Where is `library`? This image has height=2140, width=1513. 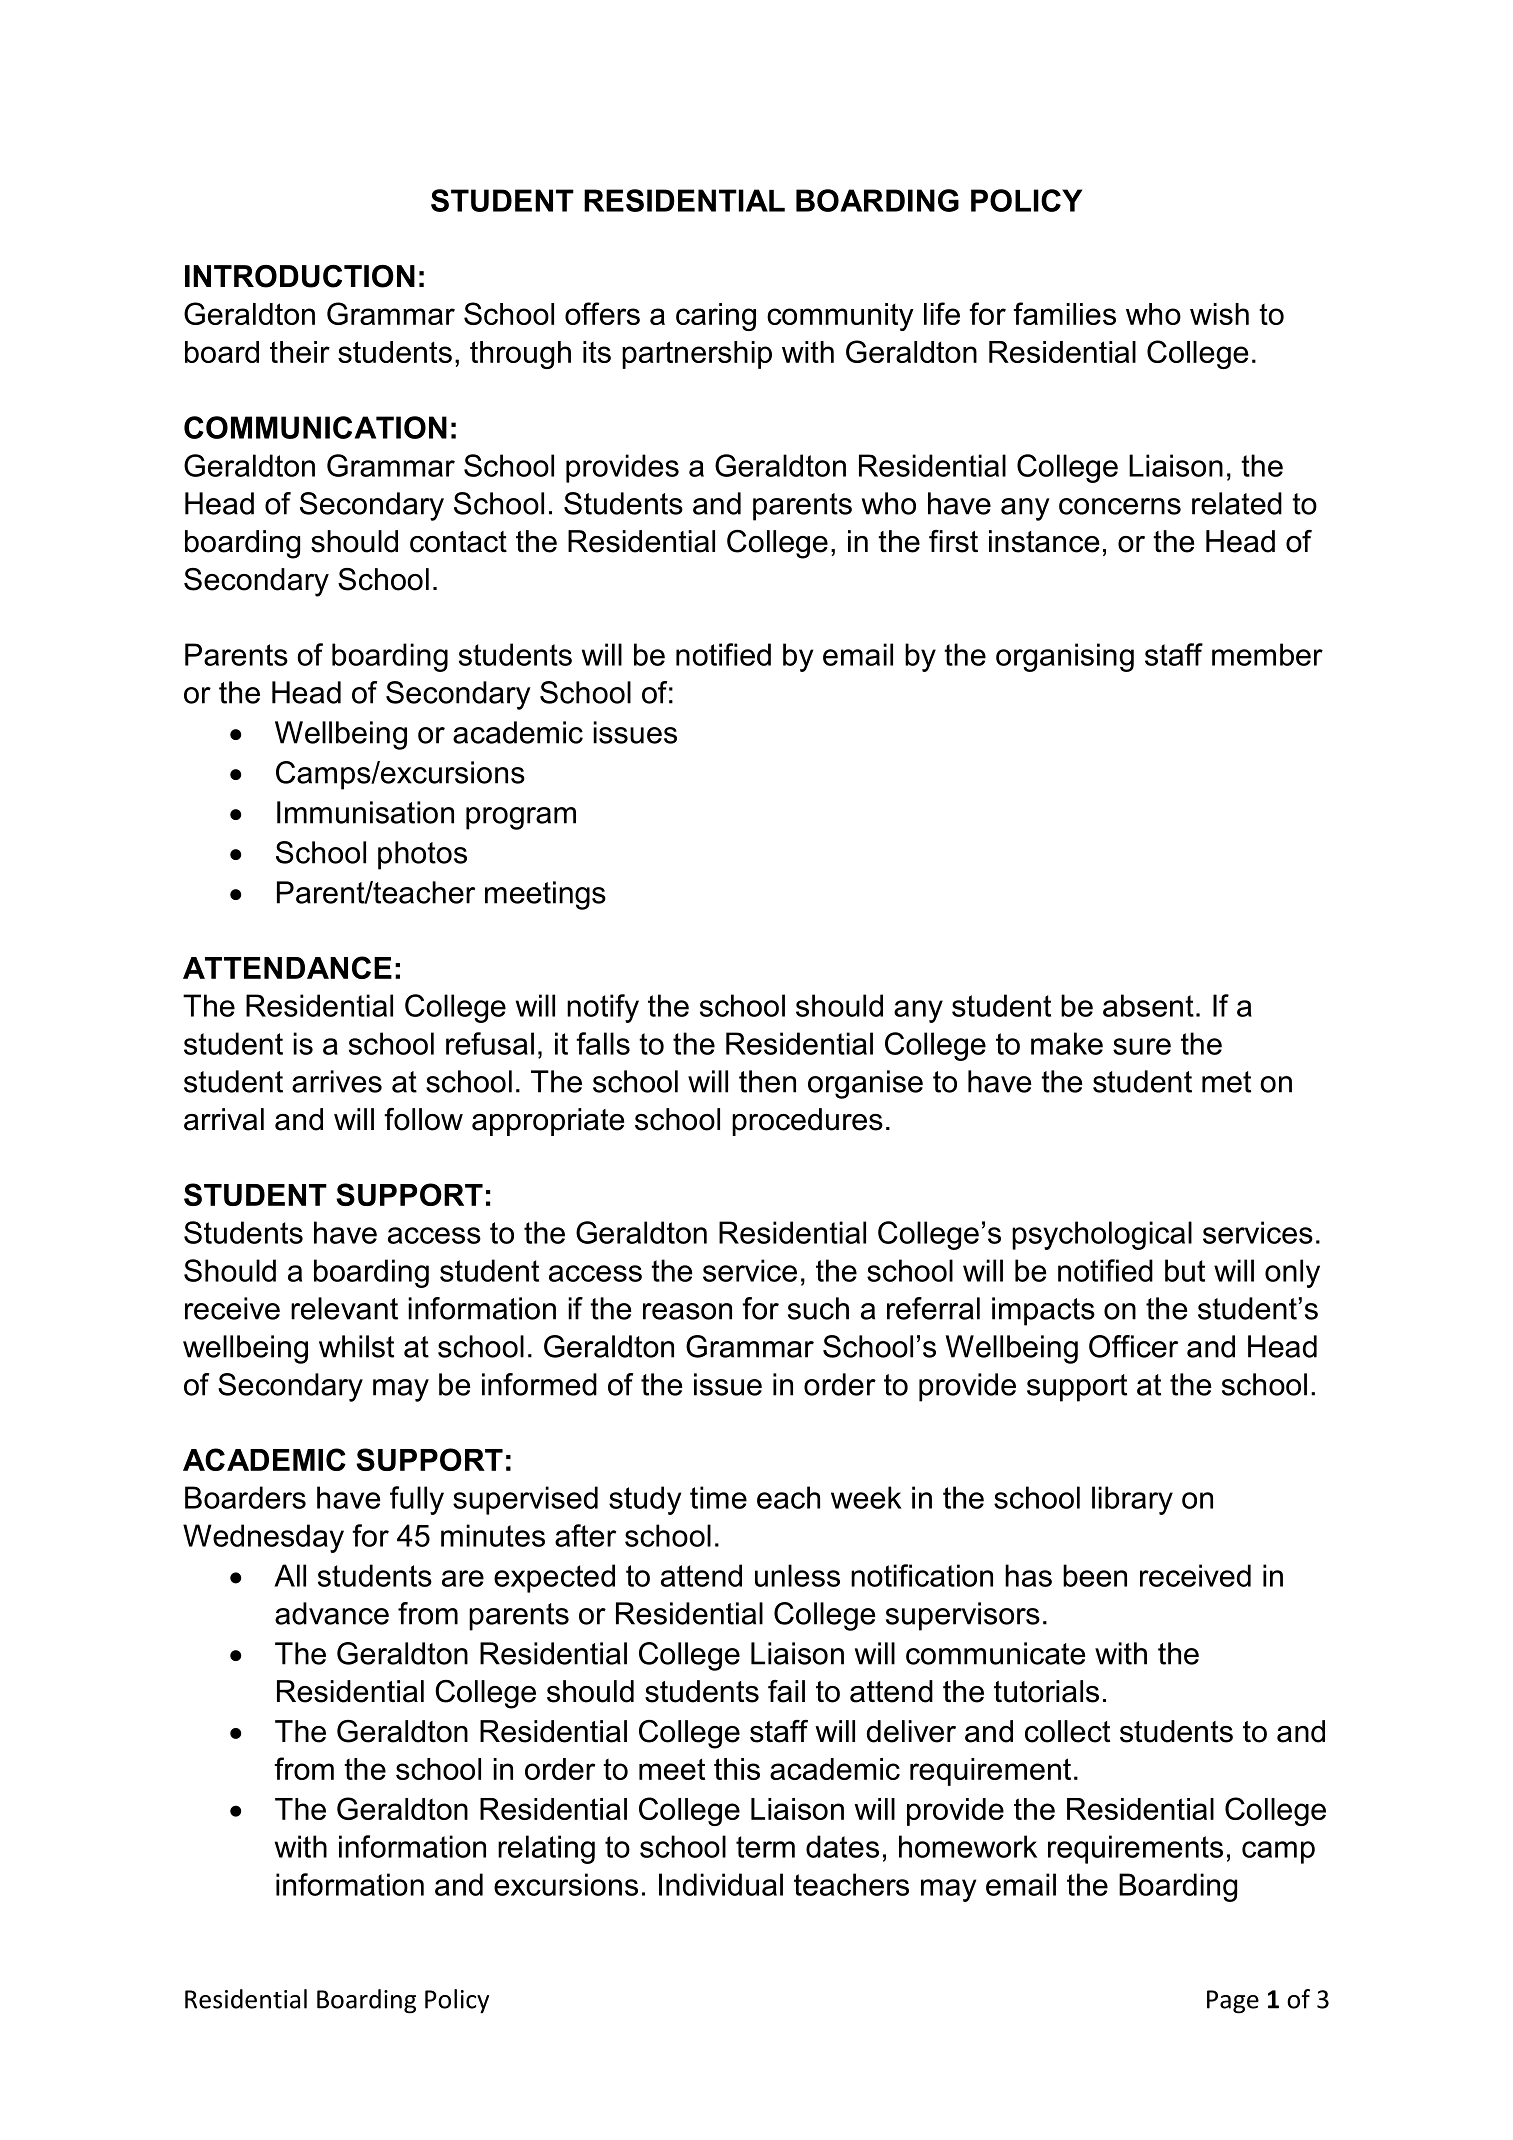
library is located at coordinates (1132, 1500).
